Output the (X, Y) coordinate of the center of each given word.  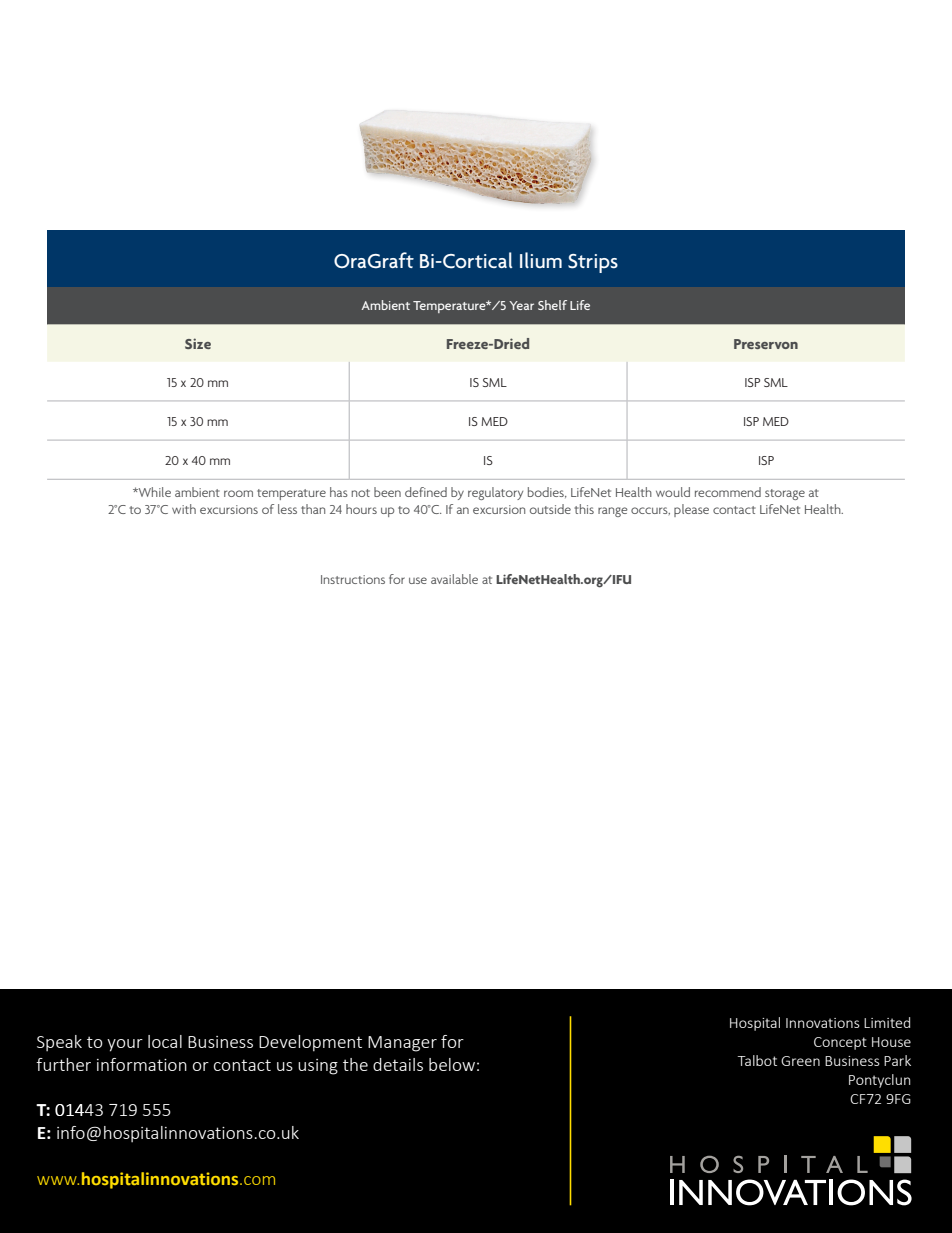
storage (785, 494)
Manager (402, 1044)
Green (800, 1061)
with (184, 509)
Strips (593, 263)
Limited (887, 1022)
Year (521, 305)
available (454, 579)
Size (198, 343)
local (165, 1041)
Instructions (353, 579)
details (398, 1064)
